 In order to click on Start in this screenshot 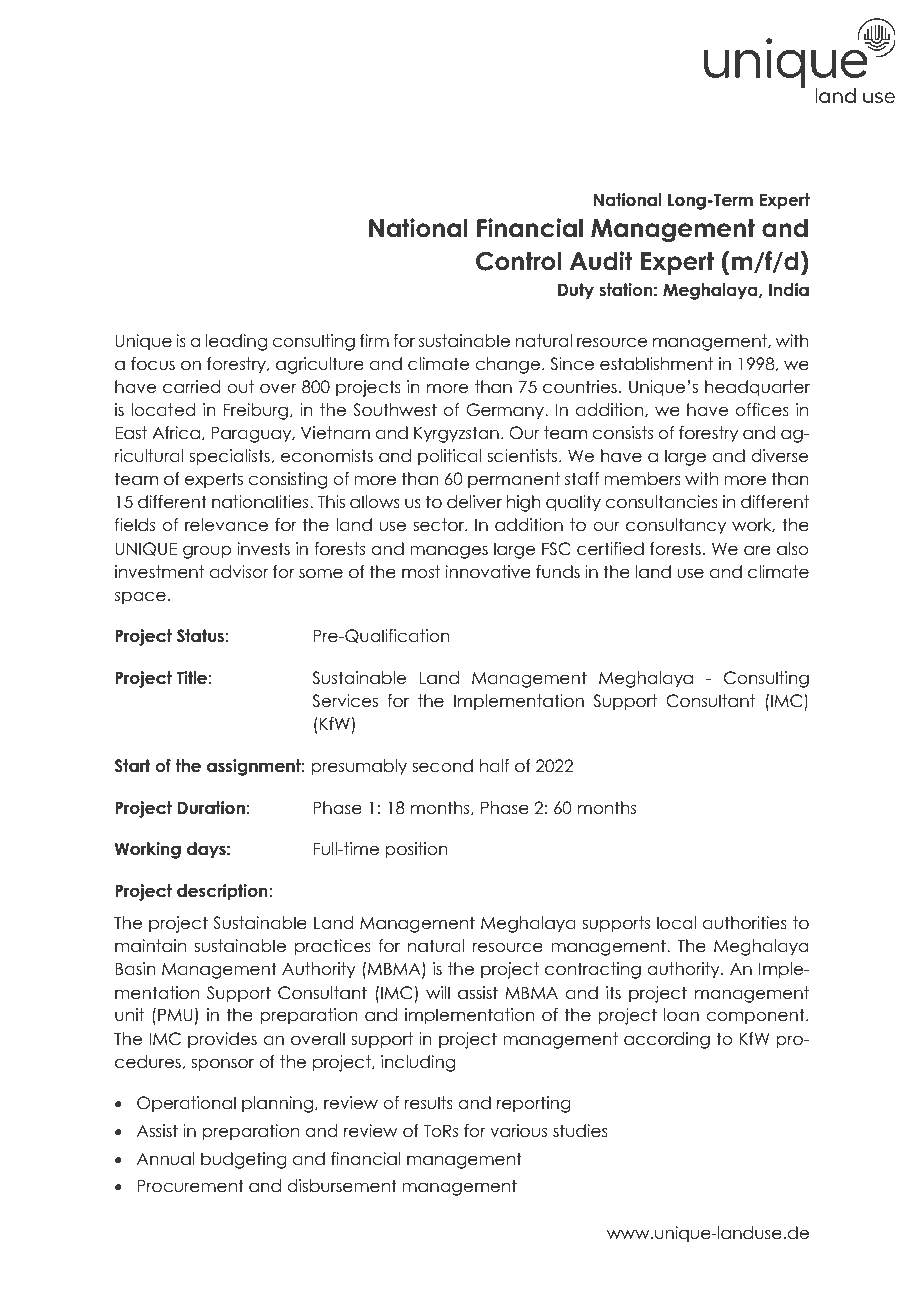, I will do `click(132, 766)`.
